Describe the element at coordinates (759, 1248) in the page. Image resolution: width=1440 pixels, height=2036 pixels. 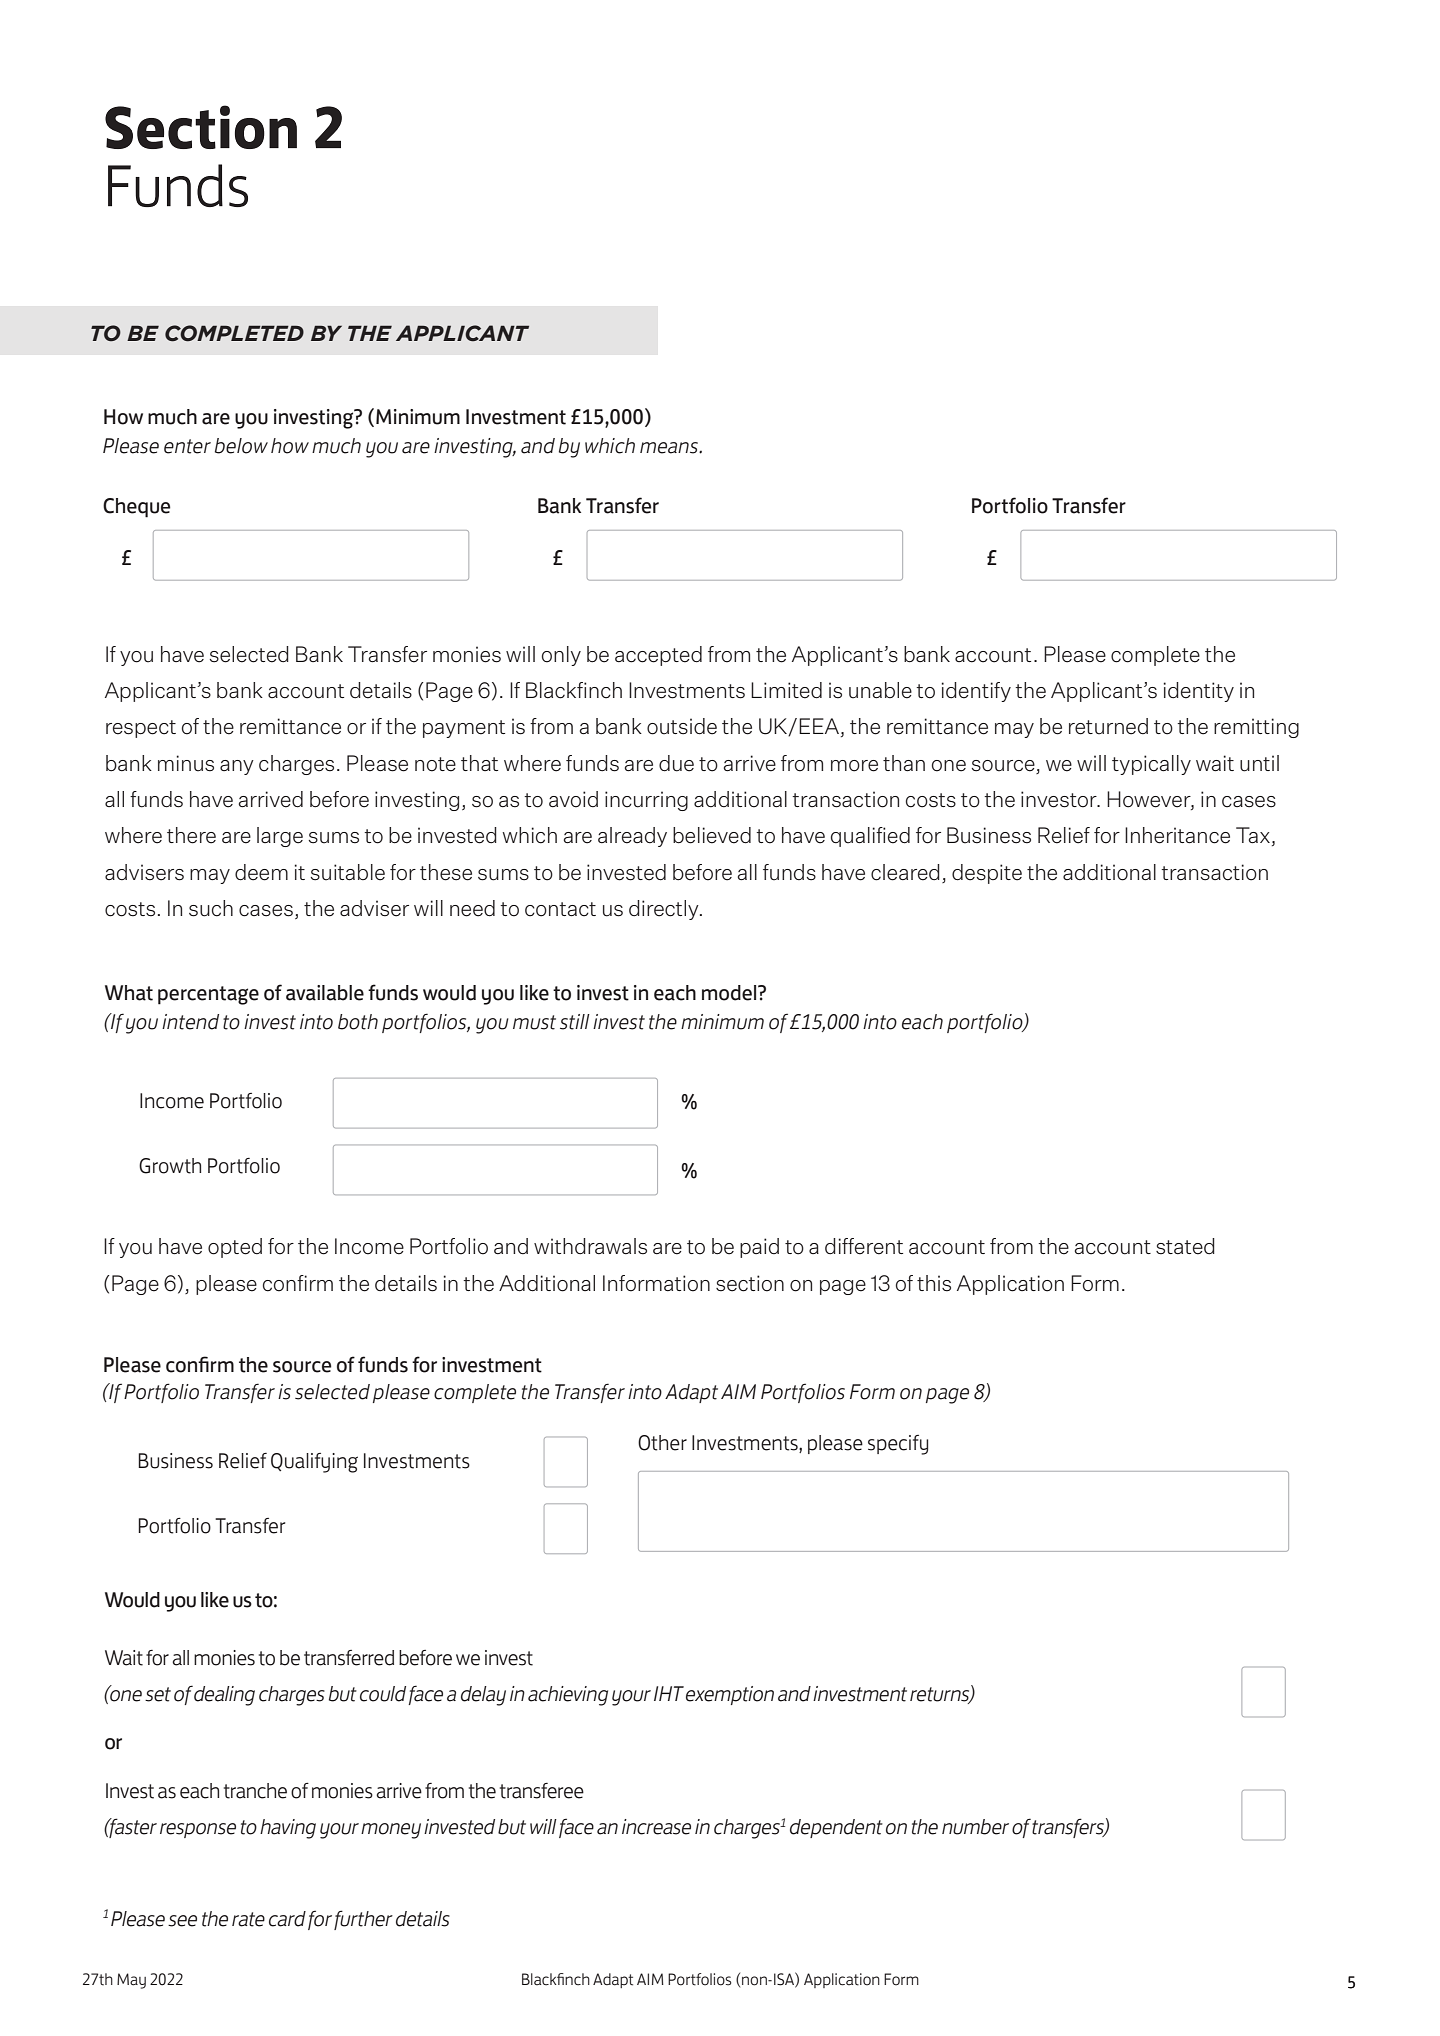
I see `paid` at that location.
